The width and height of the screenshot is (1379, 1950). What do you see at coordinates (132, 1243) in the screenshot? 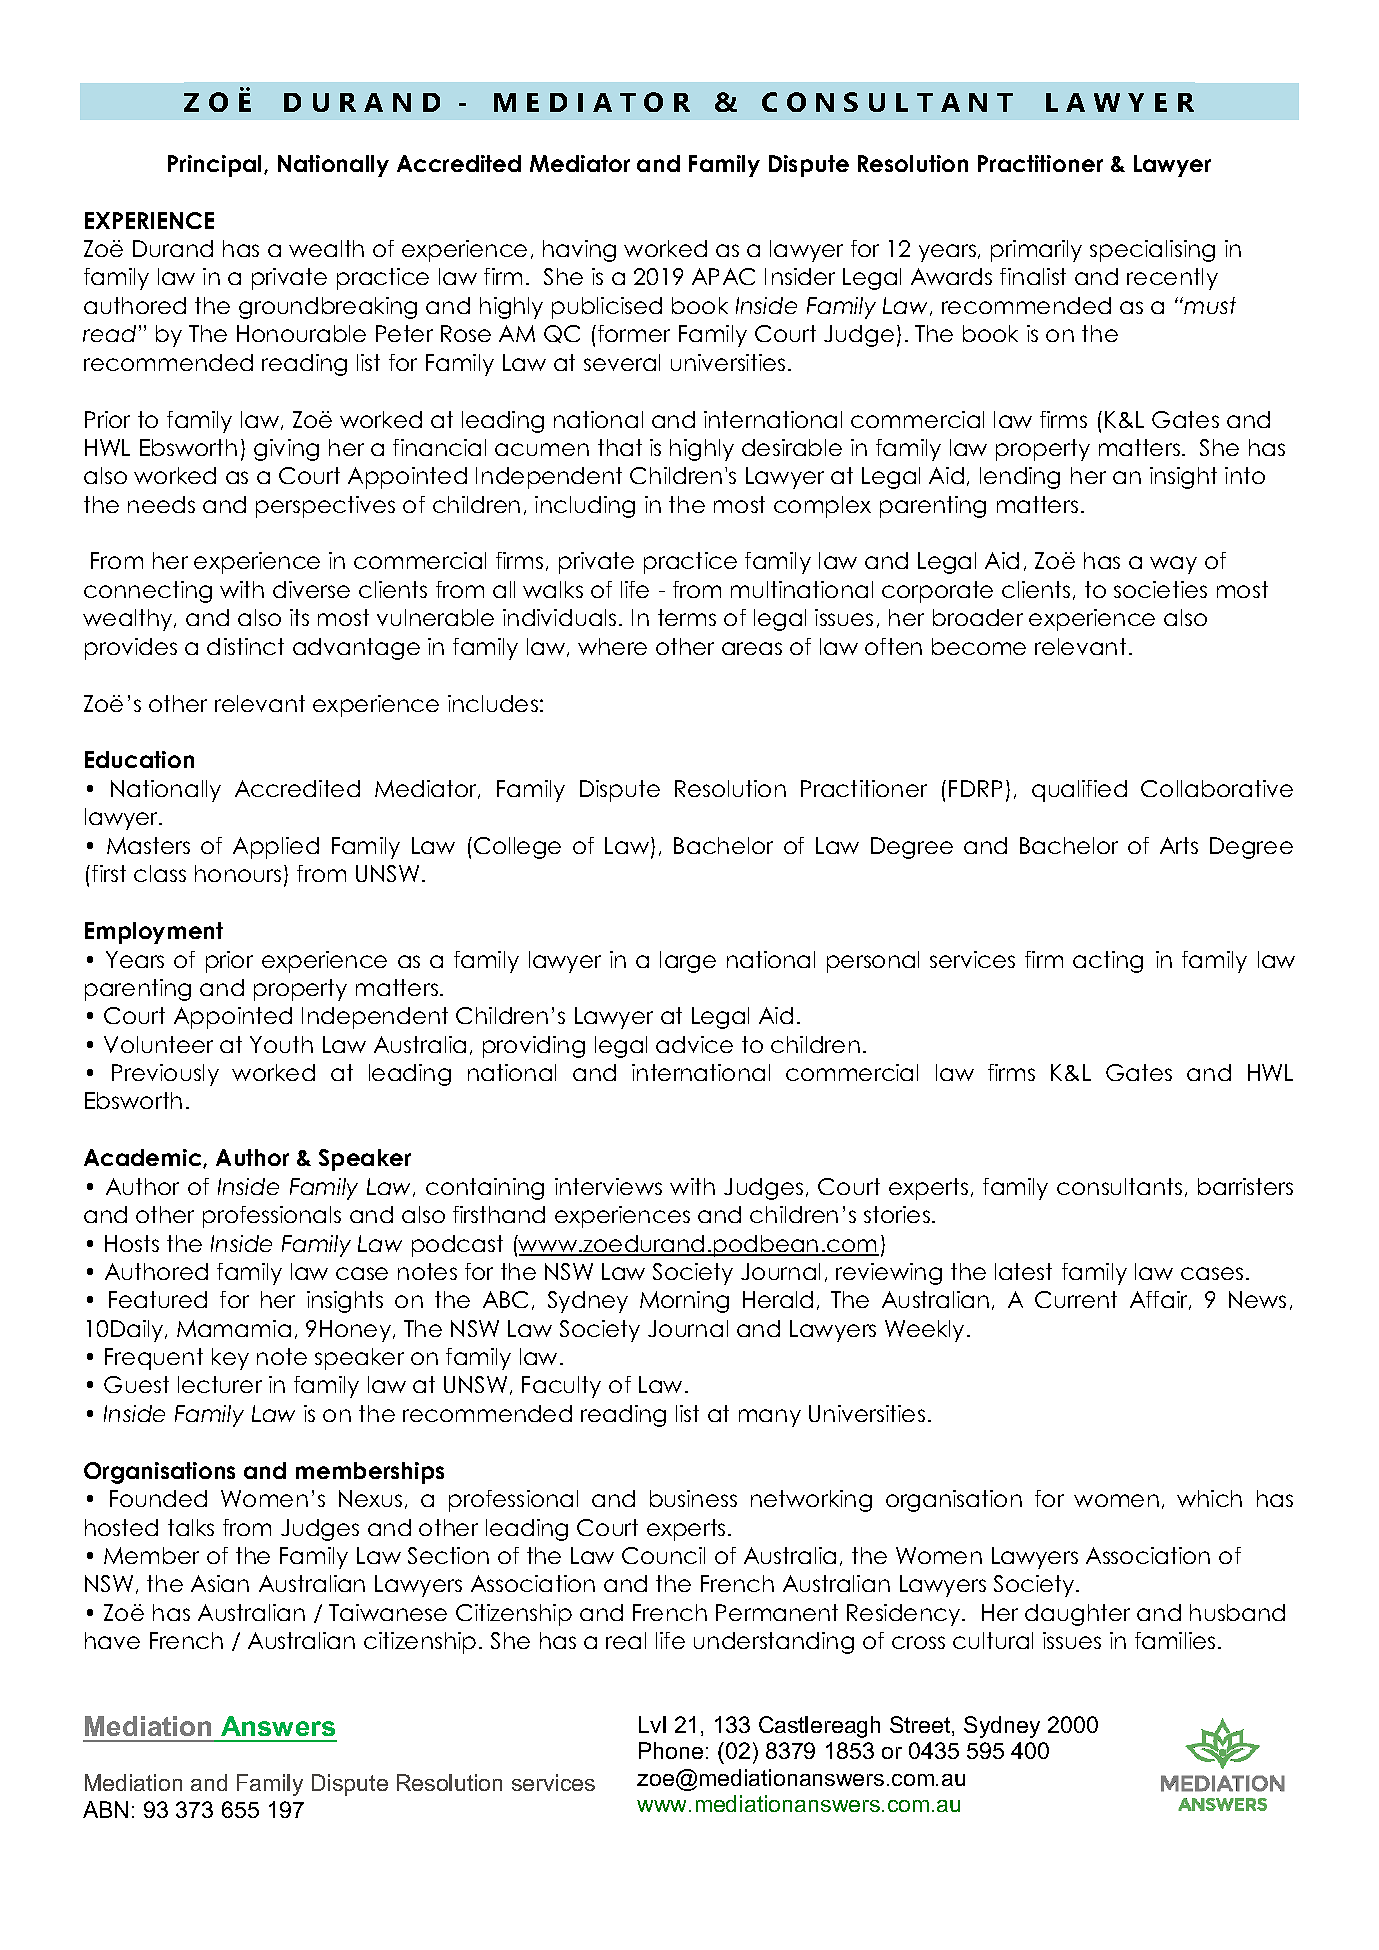
I see `Hosts` at bounding box center [132, 1243].
